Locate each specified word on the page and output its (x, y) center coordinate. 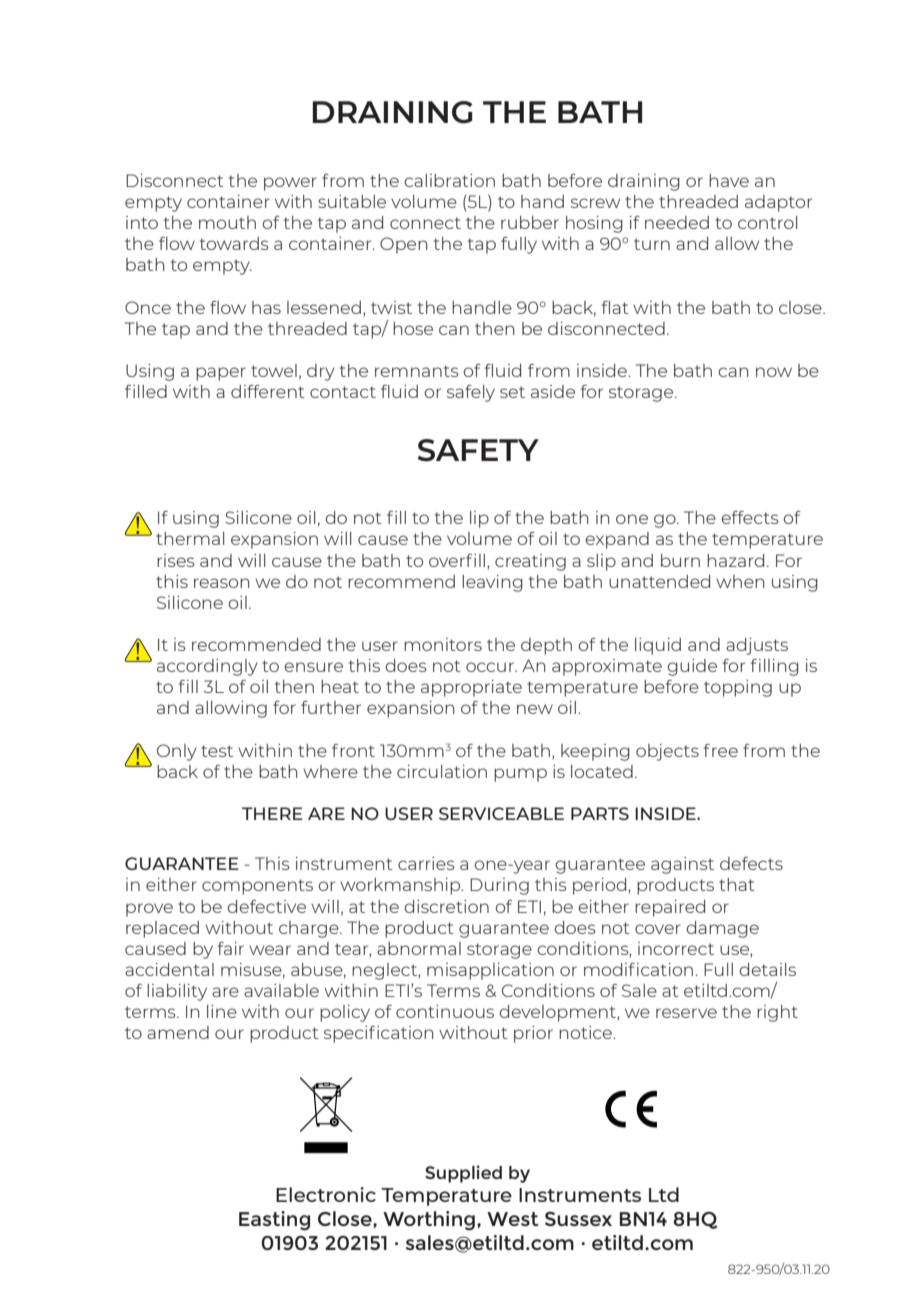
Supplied (463, 1174)
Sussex (578, 1219)
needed (677, 222)
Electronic (326, 1194)
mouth (227, 222)
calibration (449, 180)
